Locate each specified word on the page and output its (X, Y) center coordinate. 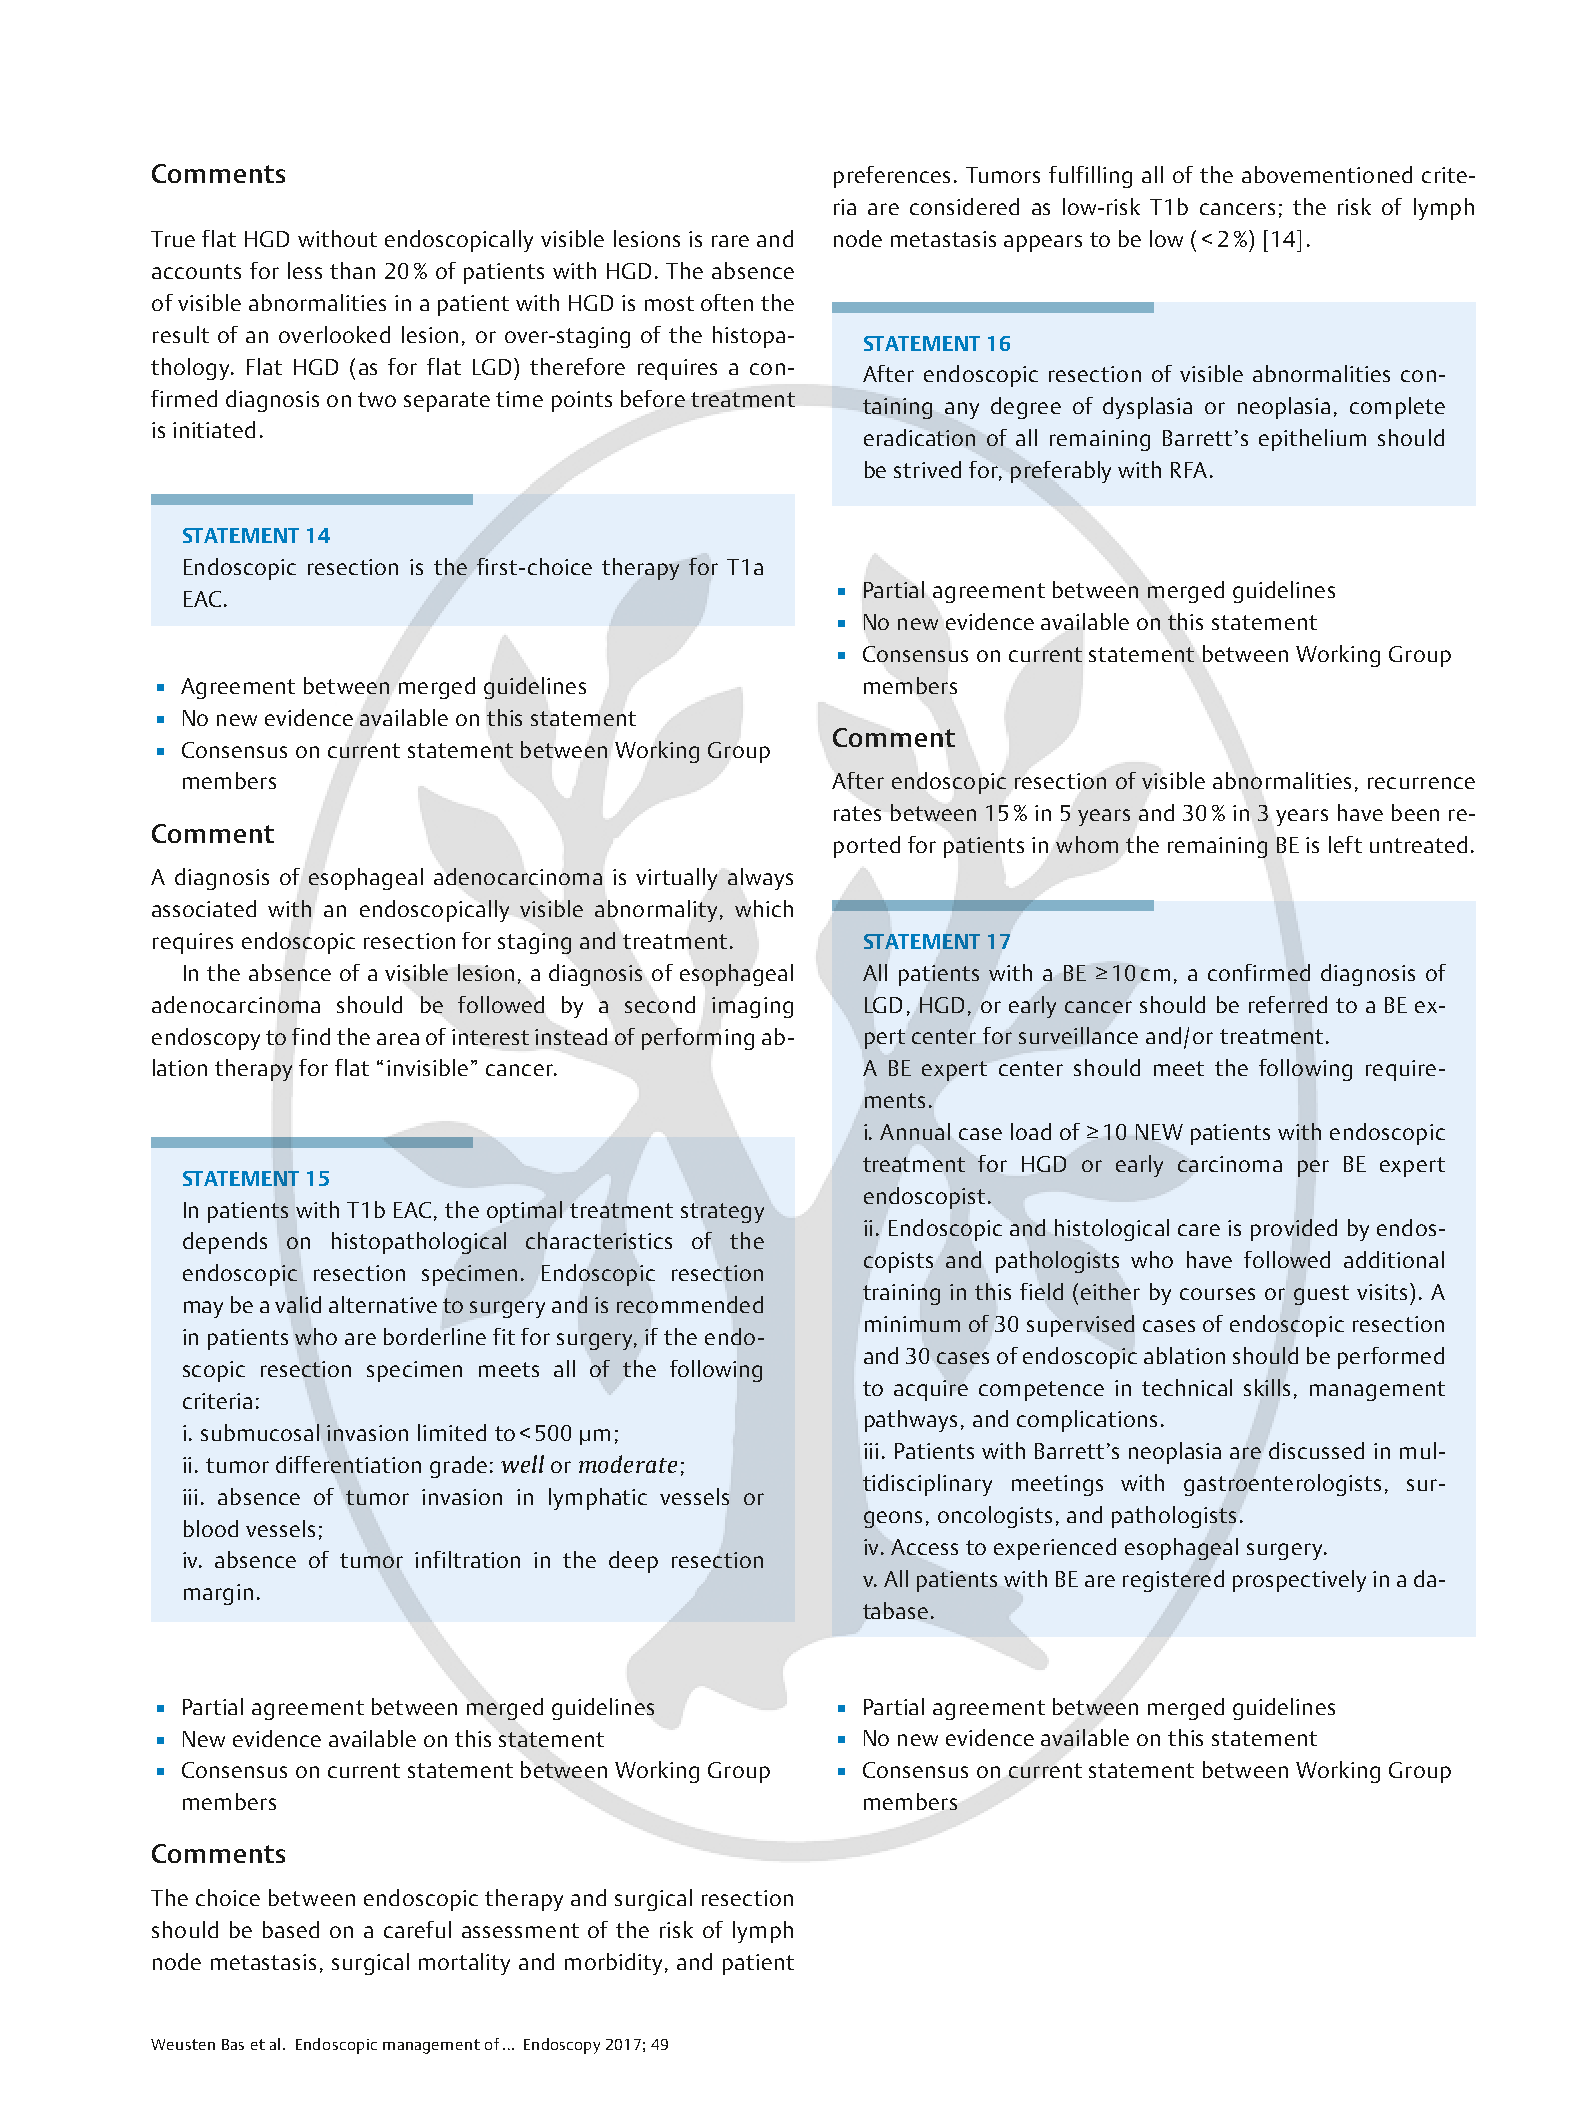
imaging (752, 1007)
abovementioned (1327, 174)
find (311, 1036)
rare (730, 241)
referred (1288, 1004)
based (291, 1929)
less (305, 270)
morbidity (616, 1964)
